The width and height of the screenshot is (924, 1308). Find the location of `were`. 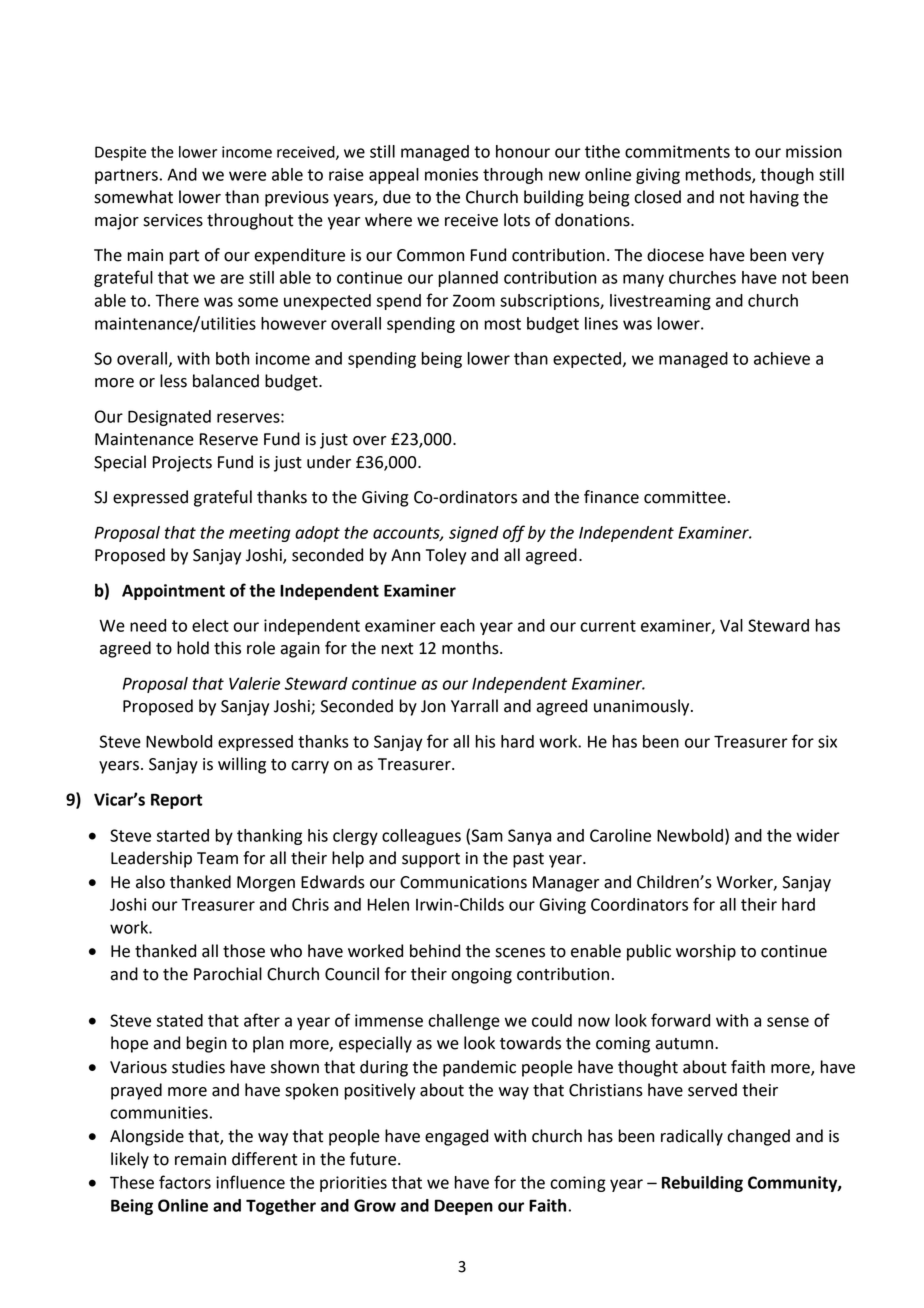

were is located at coordinates (247, 176).
